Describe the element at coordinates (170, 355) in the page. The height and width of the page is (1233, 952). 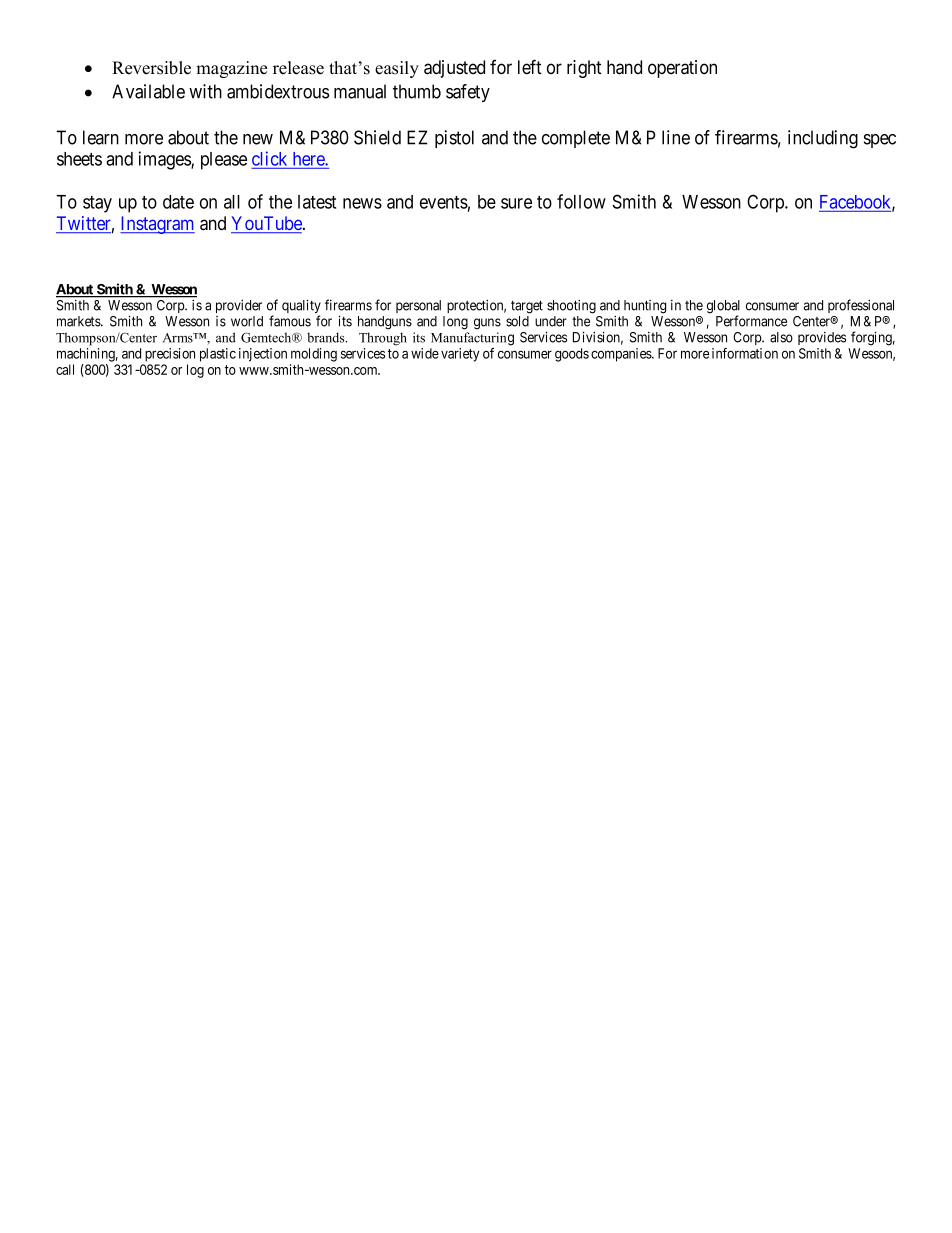
I see `precision` at that location.
